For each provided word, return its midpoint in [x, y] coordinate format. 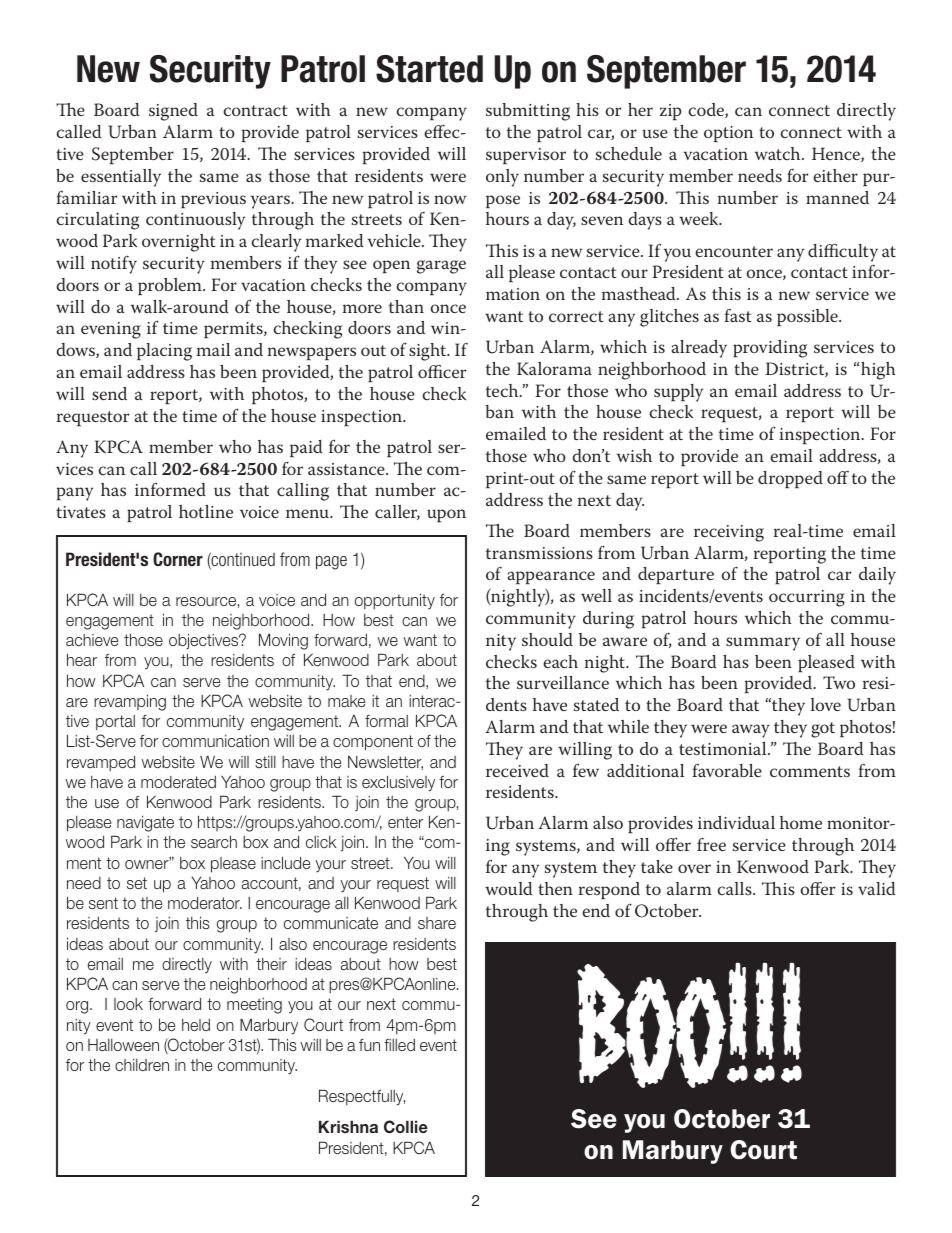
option [728, 134]
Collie [406, 1127]
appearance [551, 577]
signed [173, 112]
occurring [807, 598]
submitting [528, 112]
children [142, 1065]
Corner [178, 559]
